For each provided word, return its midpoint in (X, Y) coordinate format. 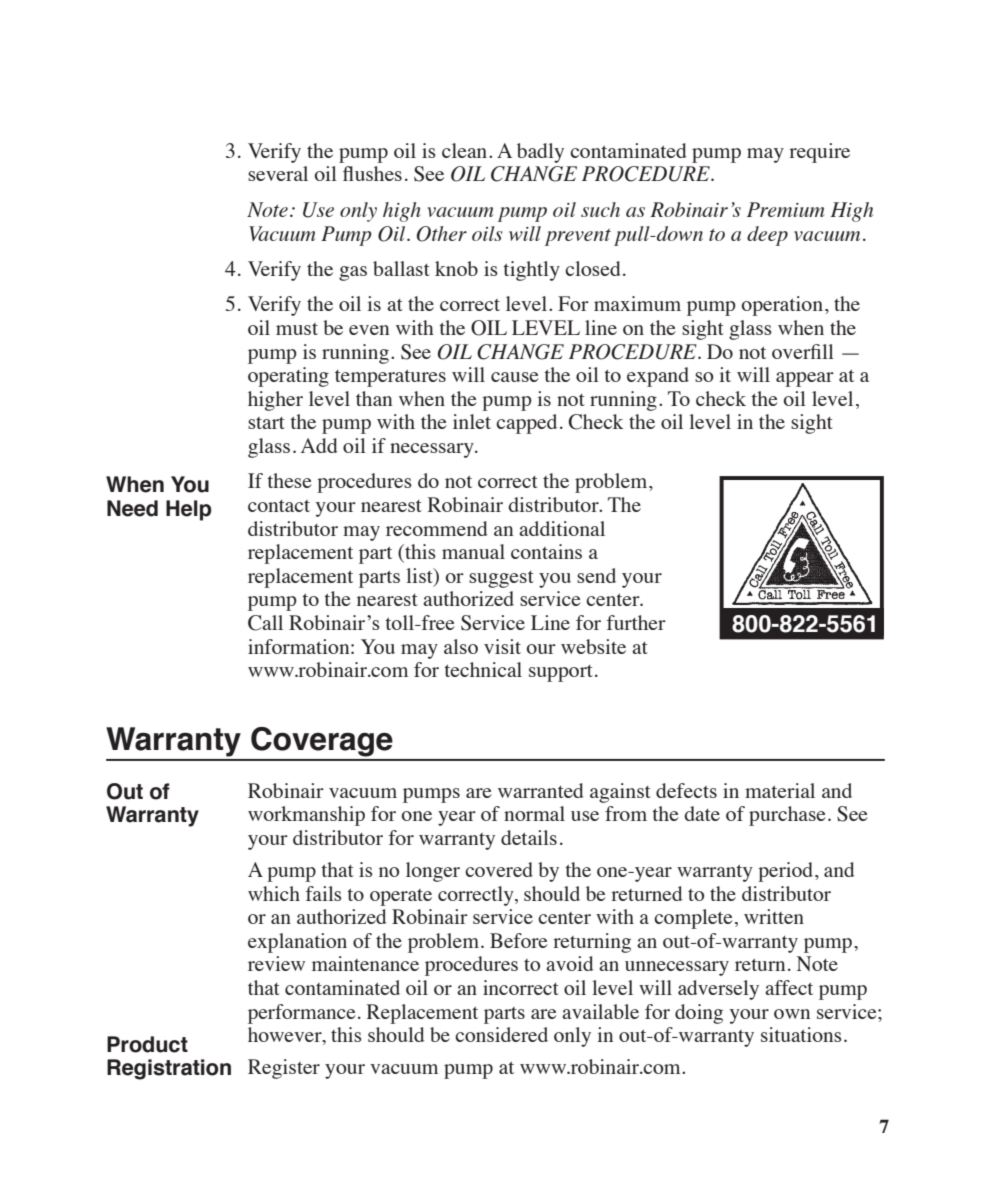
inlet (472, 421)
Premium (785, 209)
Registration (169, 1069)
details (529, 837)
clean (466, 150)
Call (265, 623)
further (636, 622)
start (266, 423)
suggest (501, 579)
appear (805, 379)
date (702, 813)
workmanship (306, 816)
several (278, 173)
